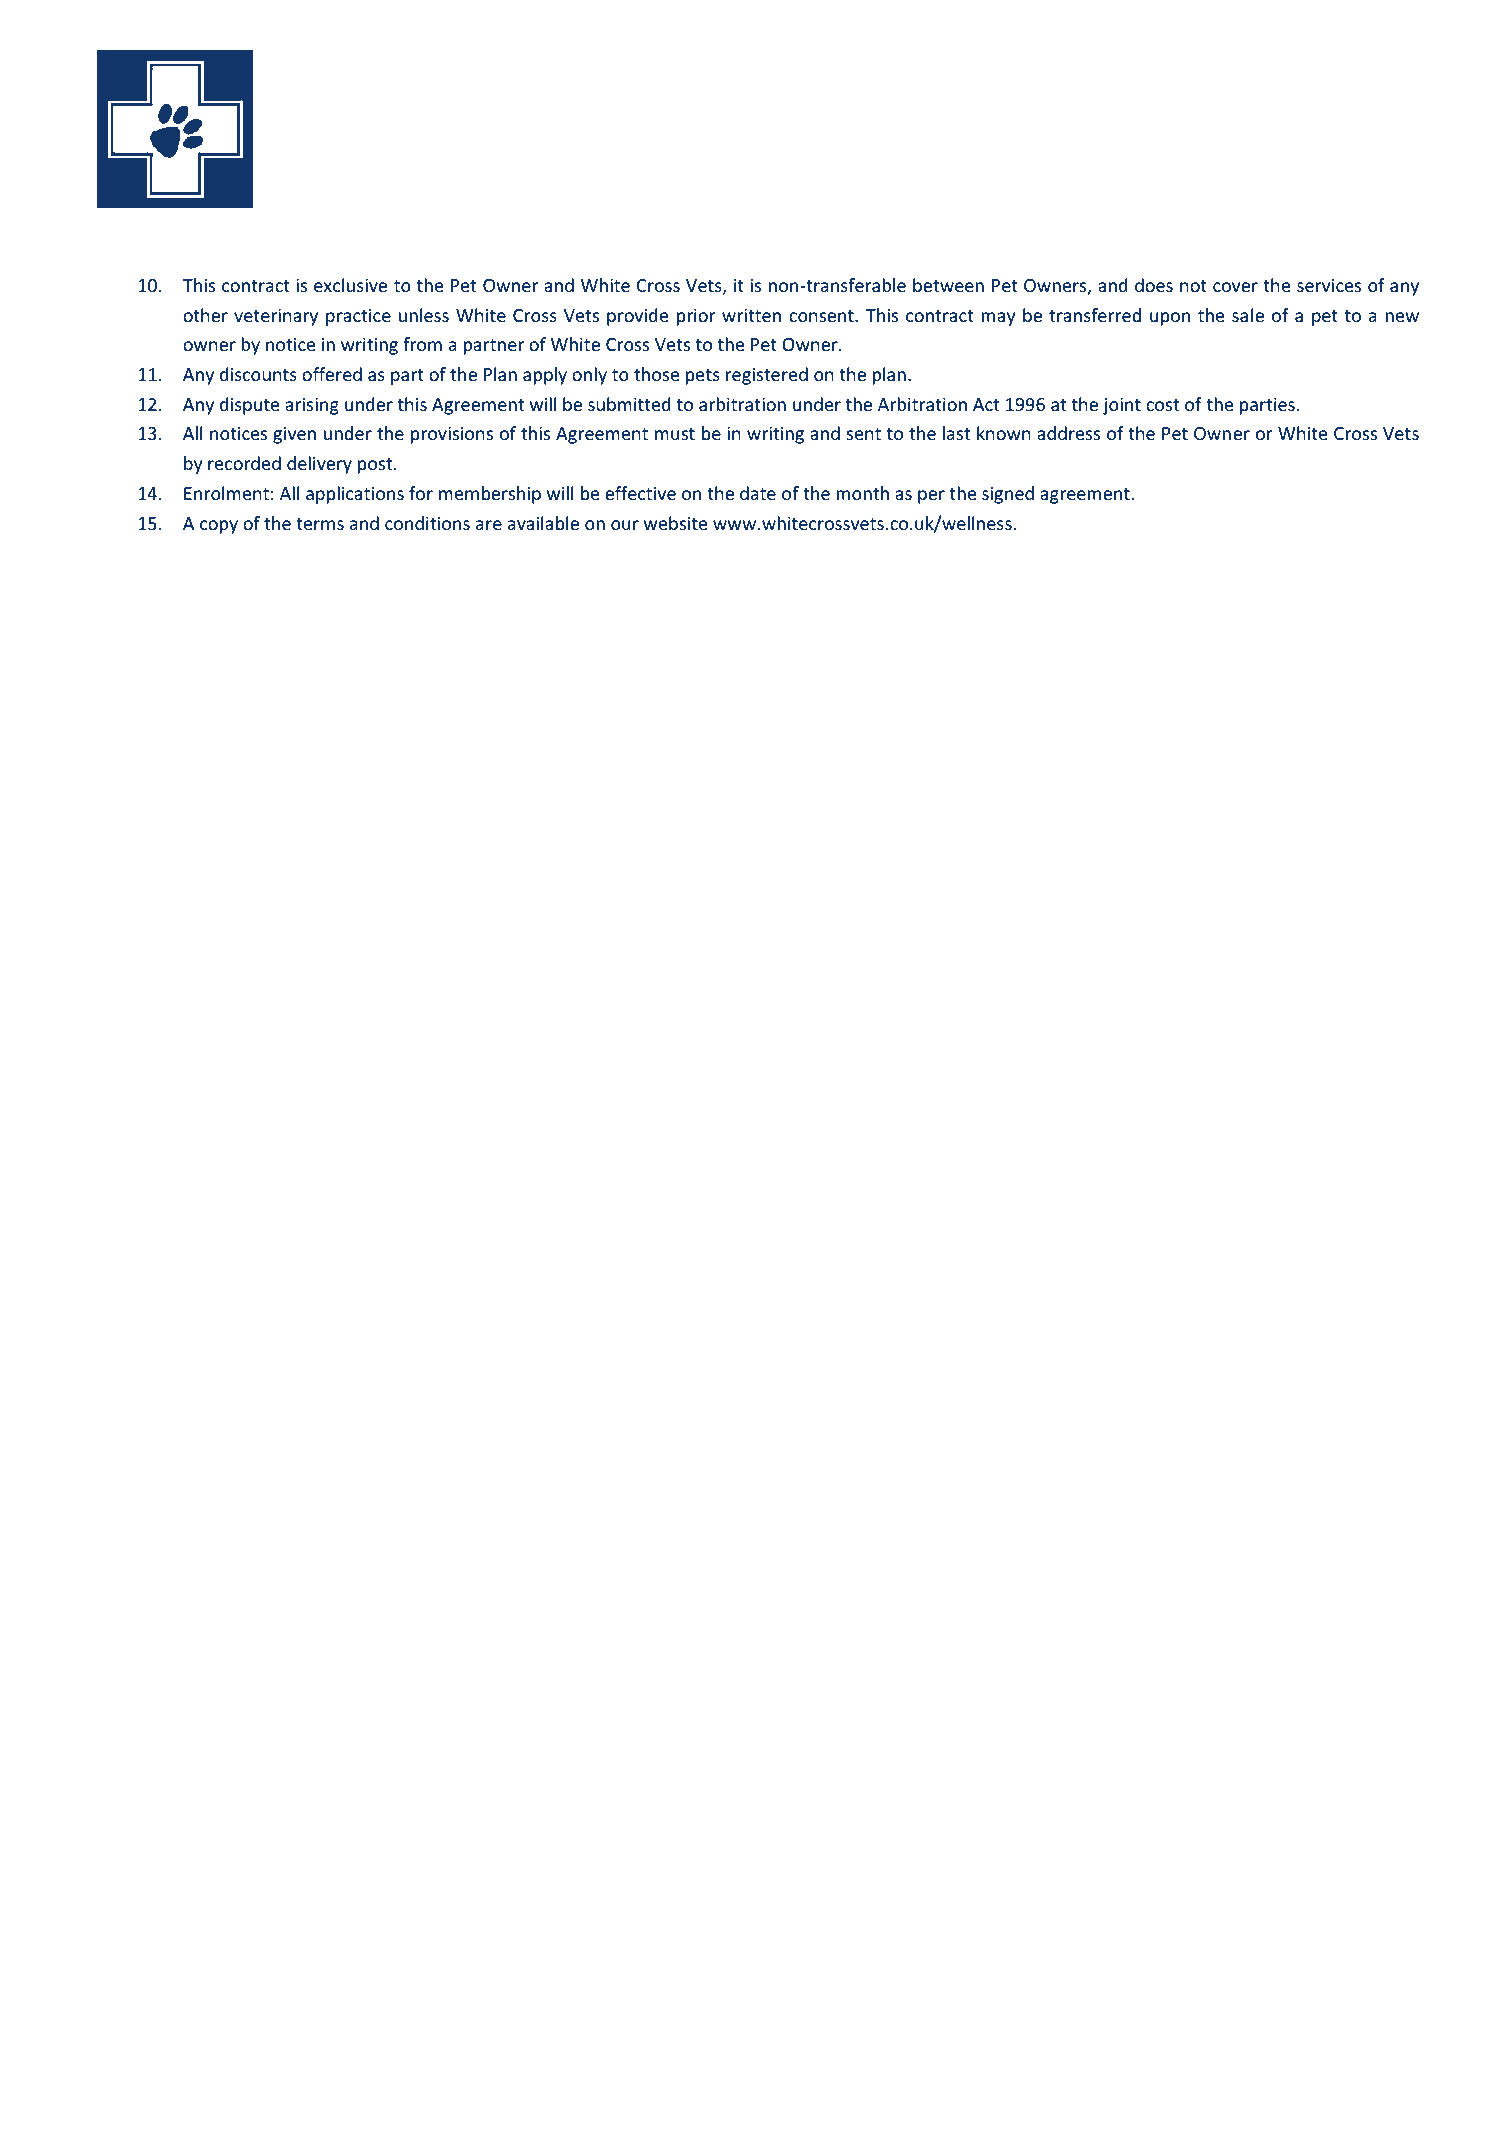 The width and height of the image is (1511, 2137). What do you see at coordinates (1235, 287) in the image?
I see `cover` at bounding box center [1235, 287].
